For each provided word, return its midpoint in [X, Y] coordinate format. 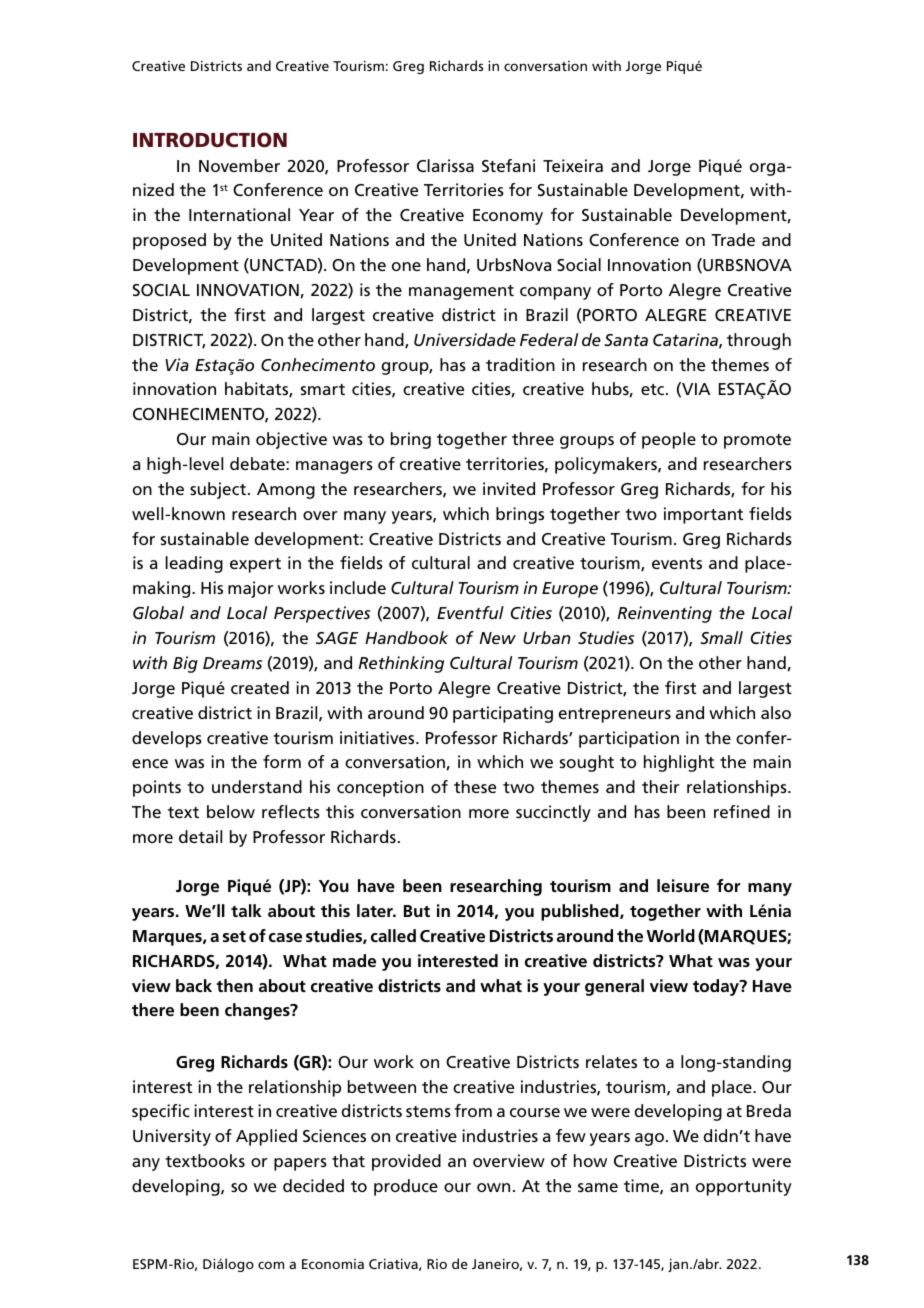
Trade [733, 239]
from [473, 1110]
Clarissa [445, 165]
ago [649, 1139]
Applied [266, 1137]
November [239, 165]
